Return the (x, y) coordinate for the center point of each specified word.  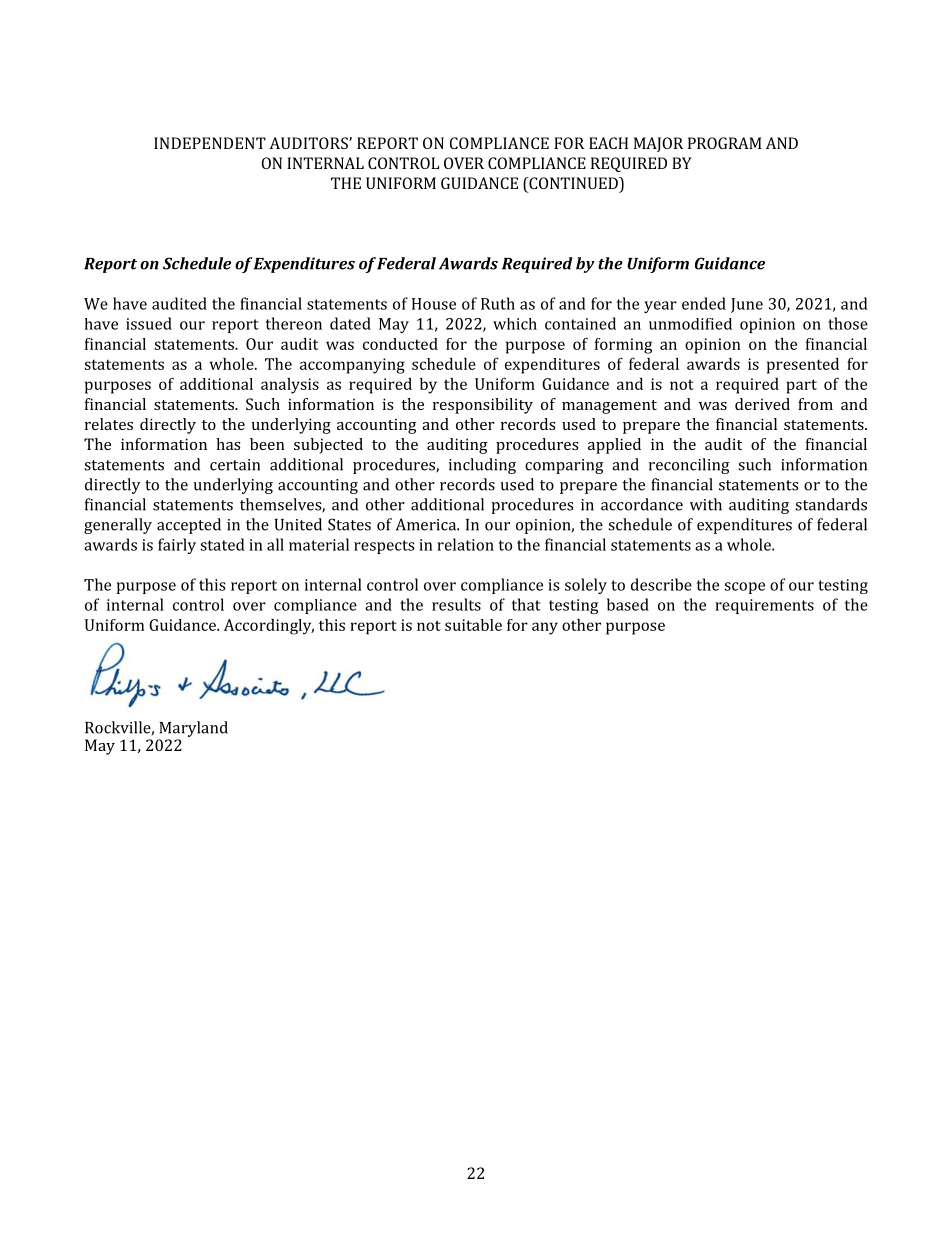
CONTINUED (573, 183)
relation (465, 544)
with (706, 504)
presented (803, 366)
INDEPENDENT (210, 143)
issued (149, 323)
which (515, 324)
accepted (189, 526)
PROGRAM (725, 143)
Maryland (193, 729)
